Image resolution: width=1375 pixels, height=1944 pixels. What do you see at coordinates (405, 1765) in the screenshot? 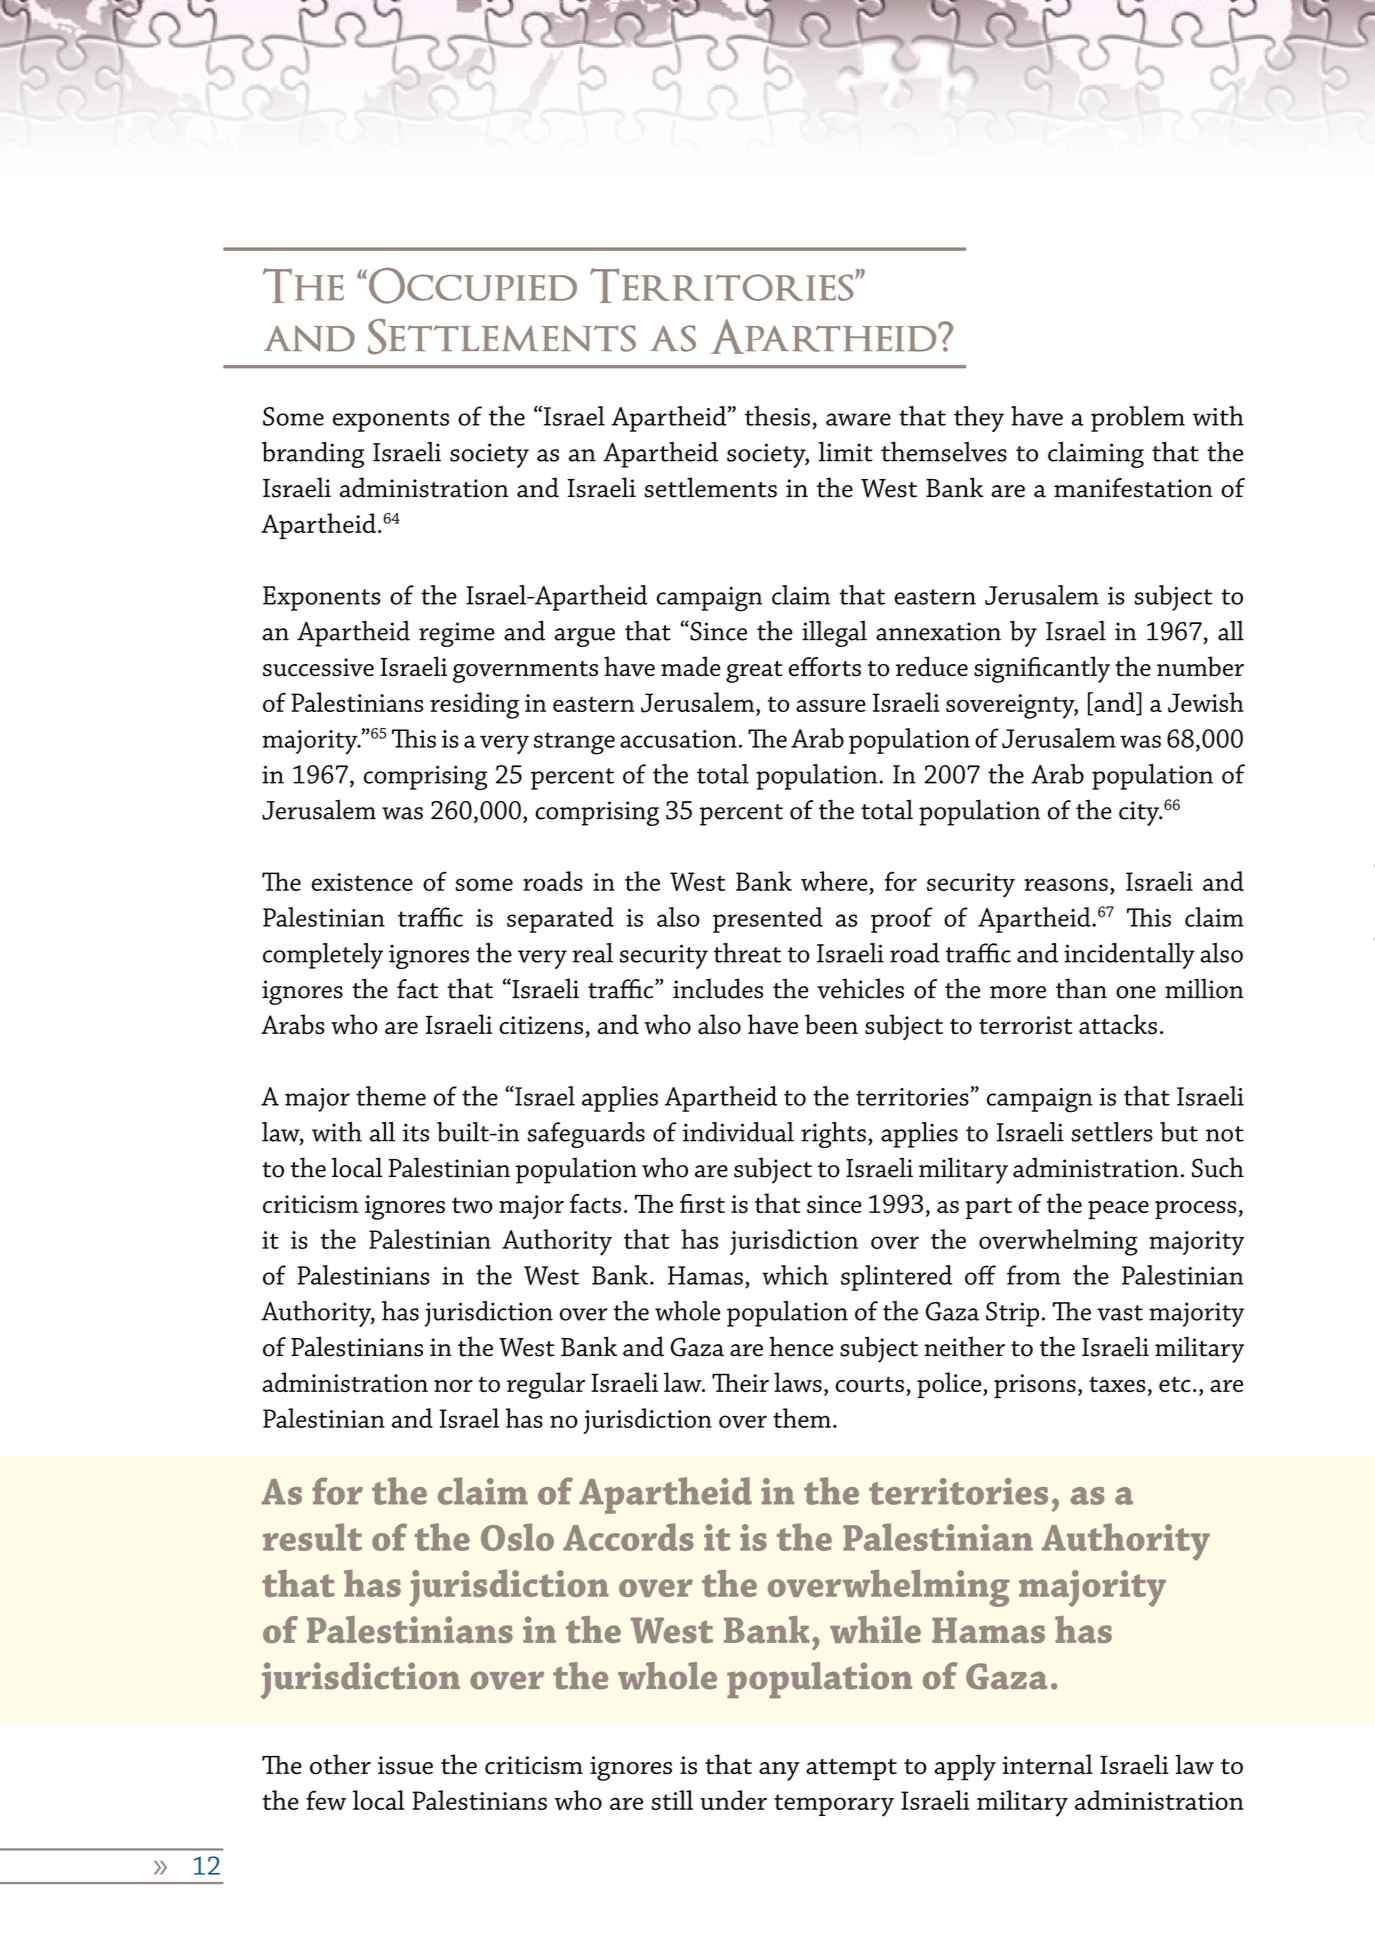
I see `issue` at bounding box center [405, 1765].
